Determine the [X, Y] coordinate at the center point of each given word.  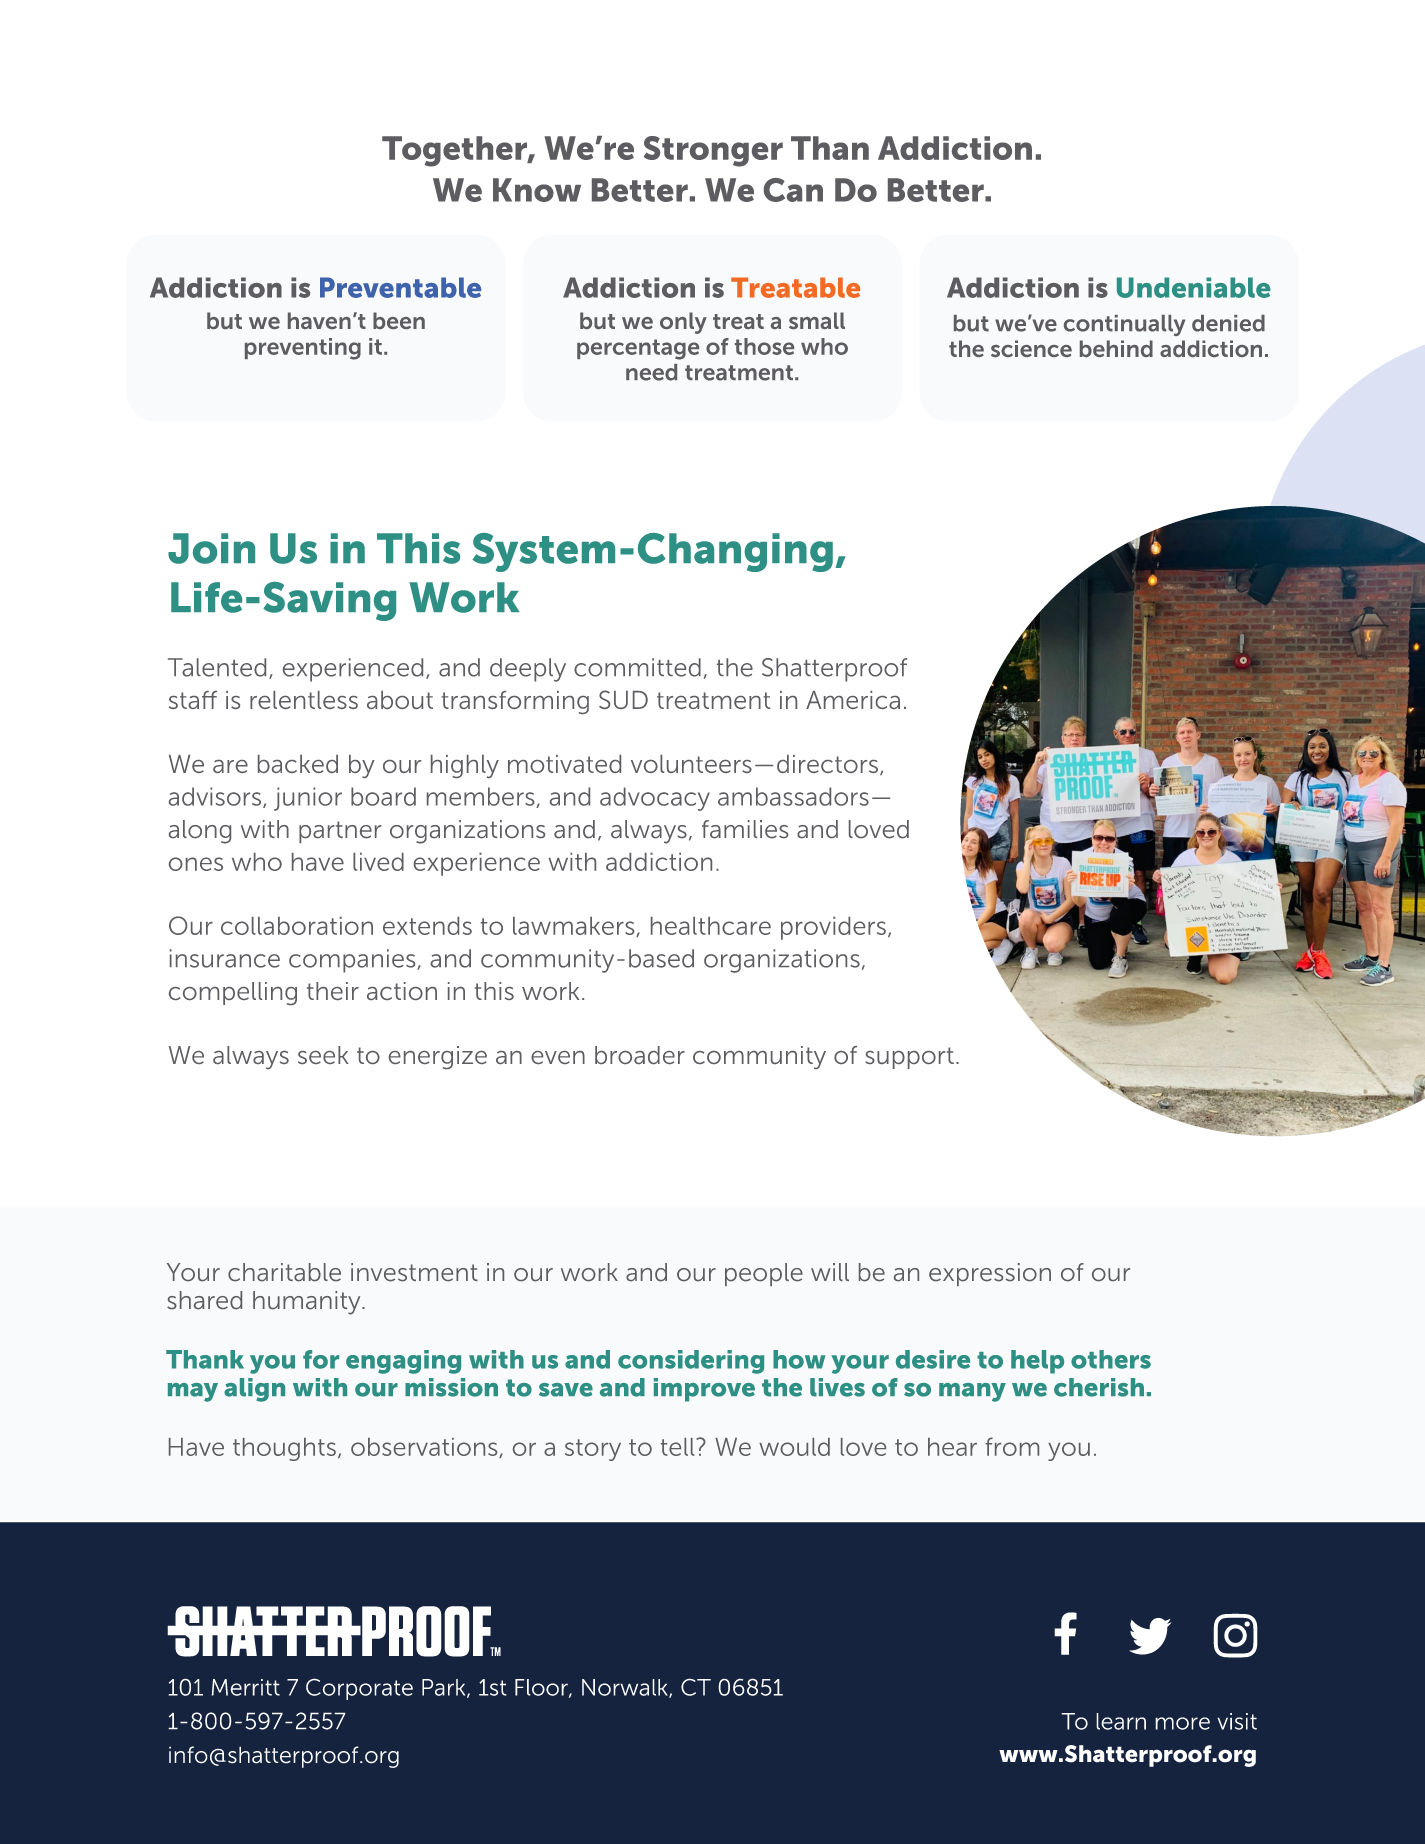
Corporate [359, 1689]
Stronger [713, 151]
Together [455, 151]
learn [1121, 1721]
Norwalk [626, 1688]
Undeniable [1194, 287]
